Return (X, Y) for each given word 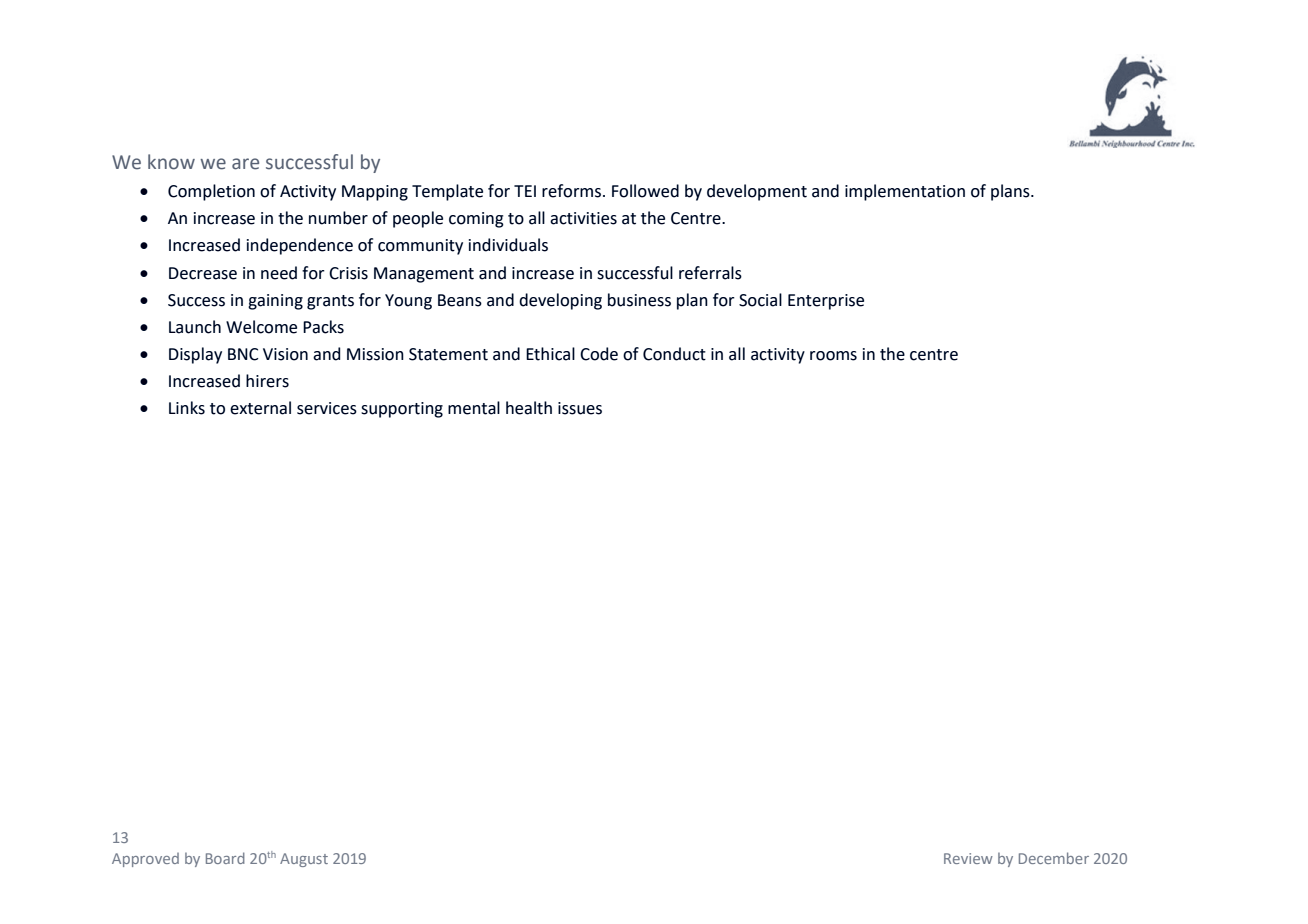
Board (225, 858)
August (304, 860)
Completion (211, 192)
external (260, 408)
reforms (573, 191)
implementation (905, 192)
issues (580, 408)
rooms (833, 356)
